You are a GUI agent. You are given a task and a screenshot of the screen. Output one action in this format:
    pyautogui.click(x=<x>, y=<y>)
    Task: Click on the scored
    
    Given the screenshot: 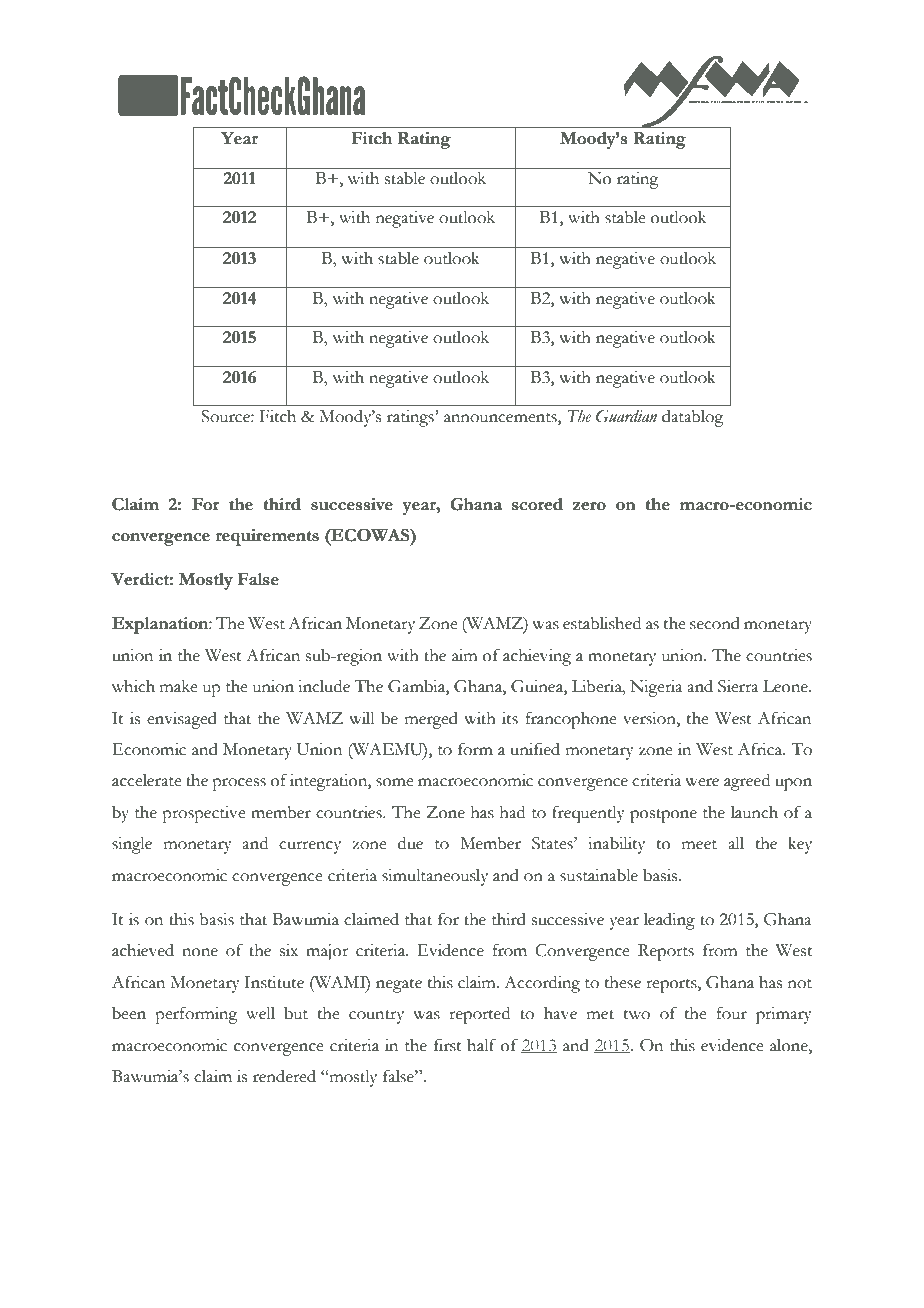 What is the action you would take?
    pyautogui.click(x=537, y=504)
